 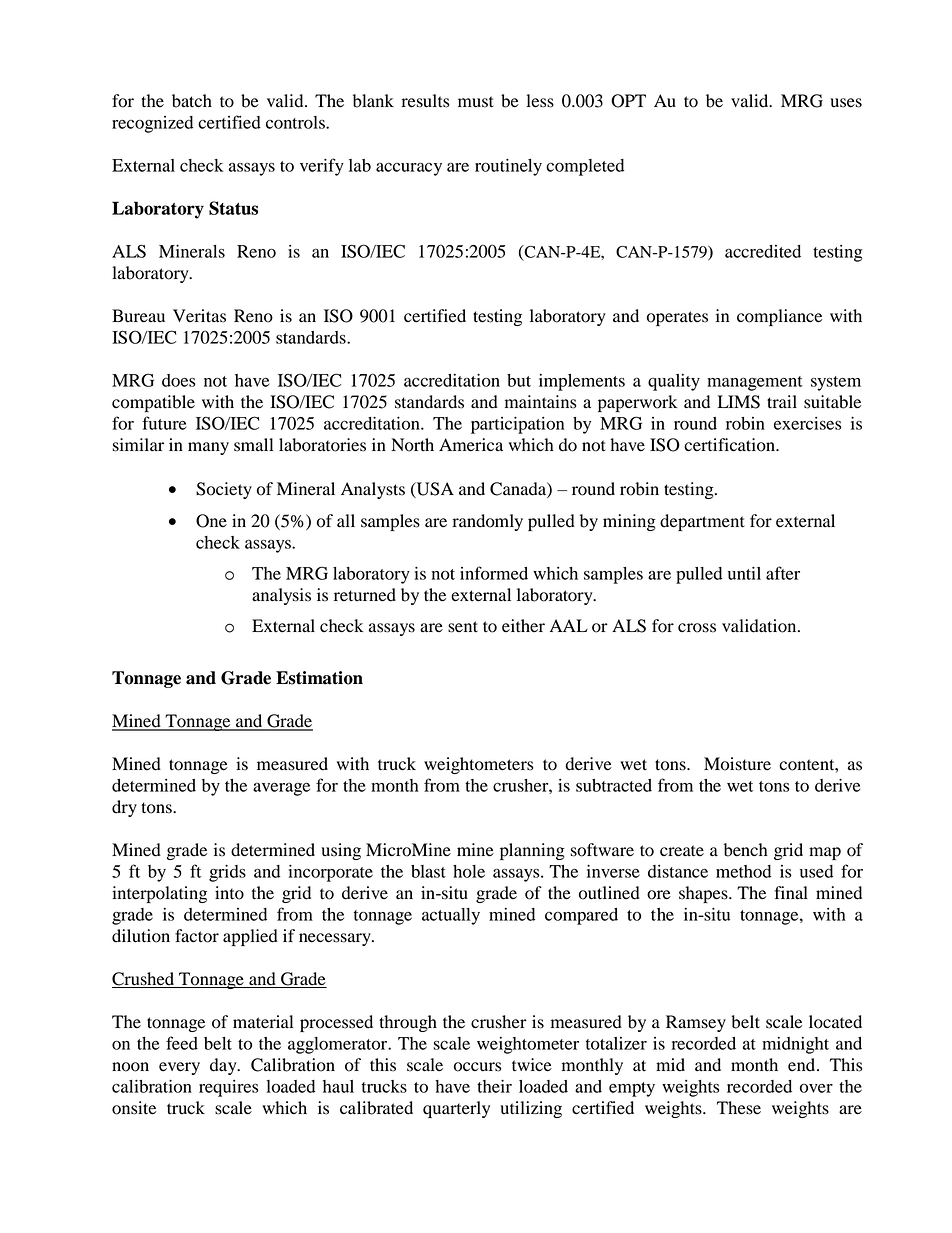 I want to click on sent, so click(x=463, y=627).
